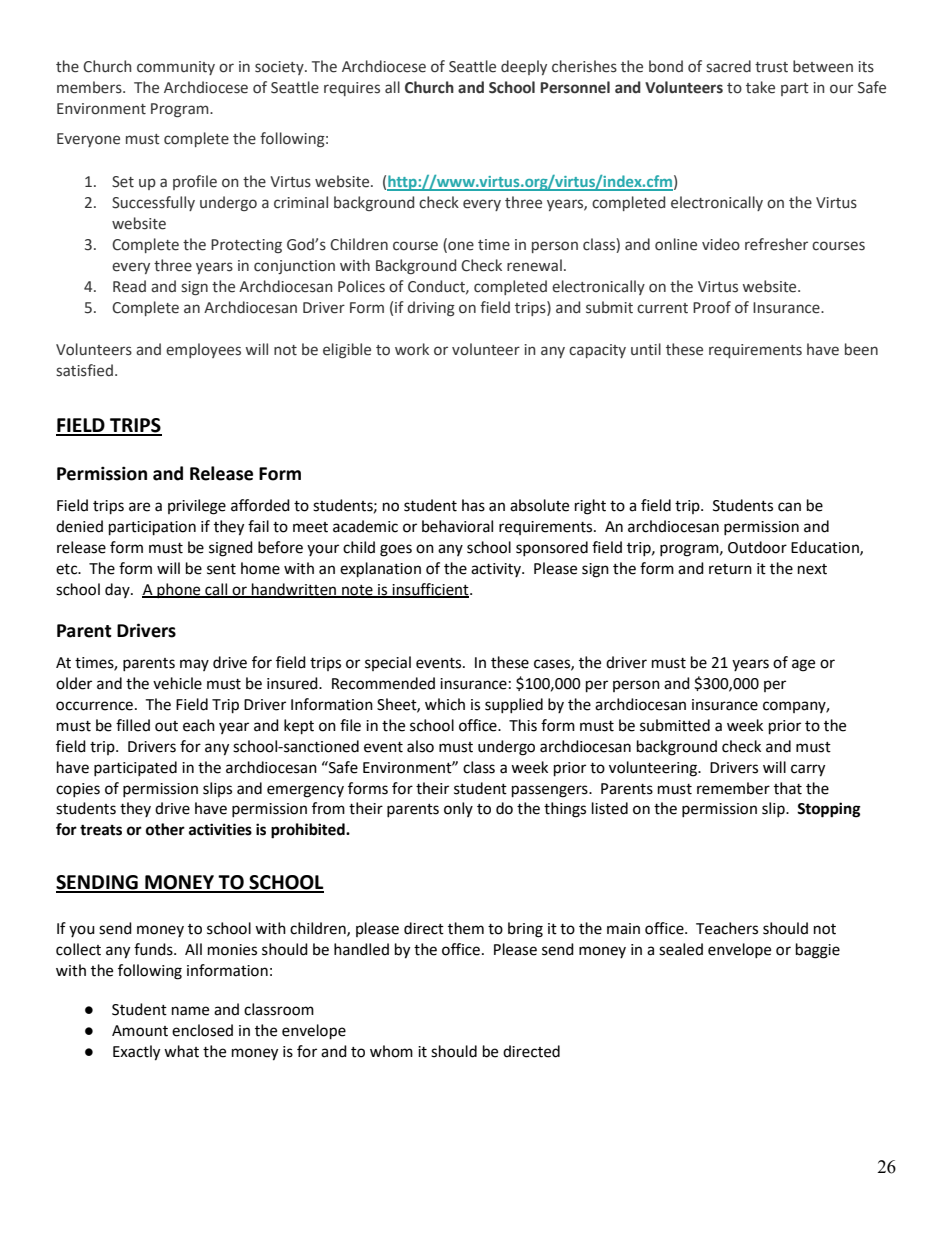 The width and height of the screenshot is (952, 1233). What do you see at coordinates (140, 1031) in the screenshot?
I see `Amount` at bounding box center [140, 1031].
